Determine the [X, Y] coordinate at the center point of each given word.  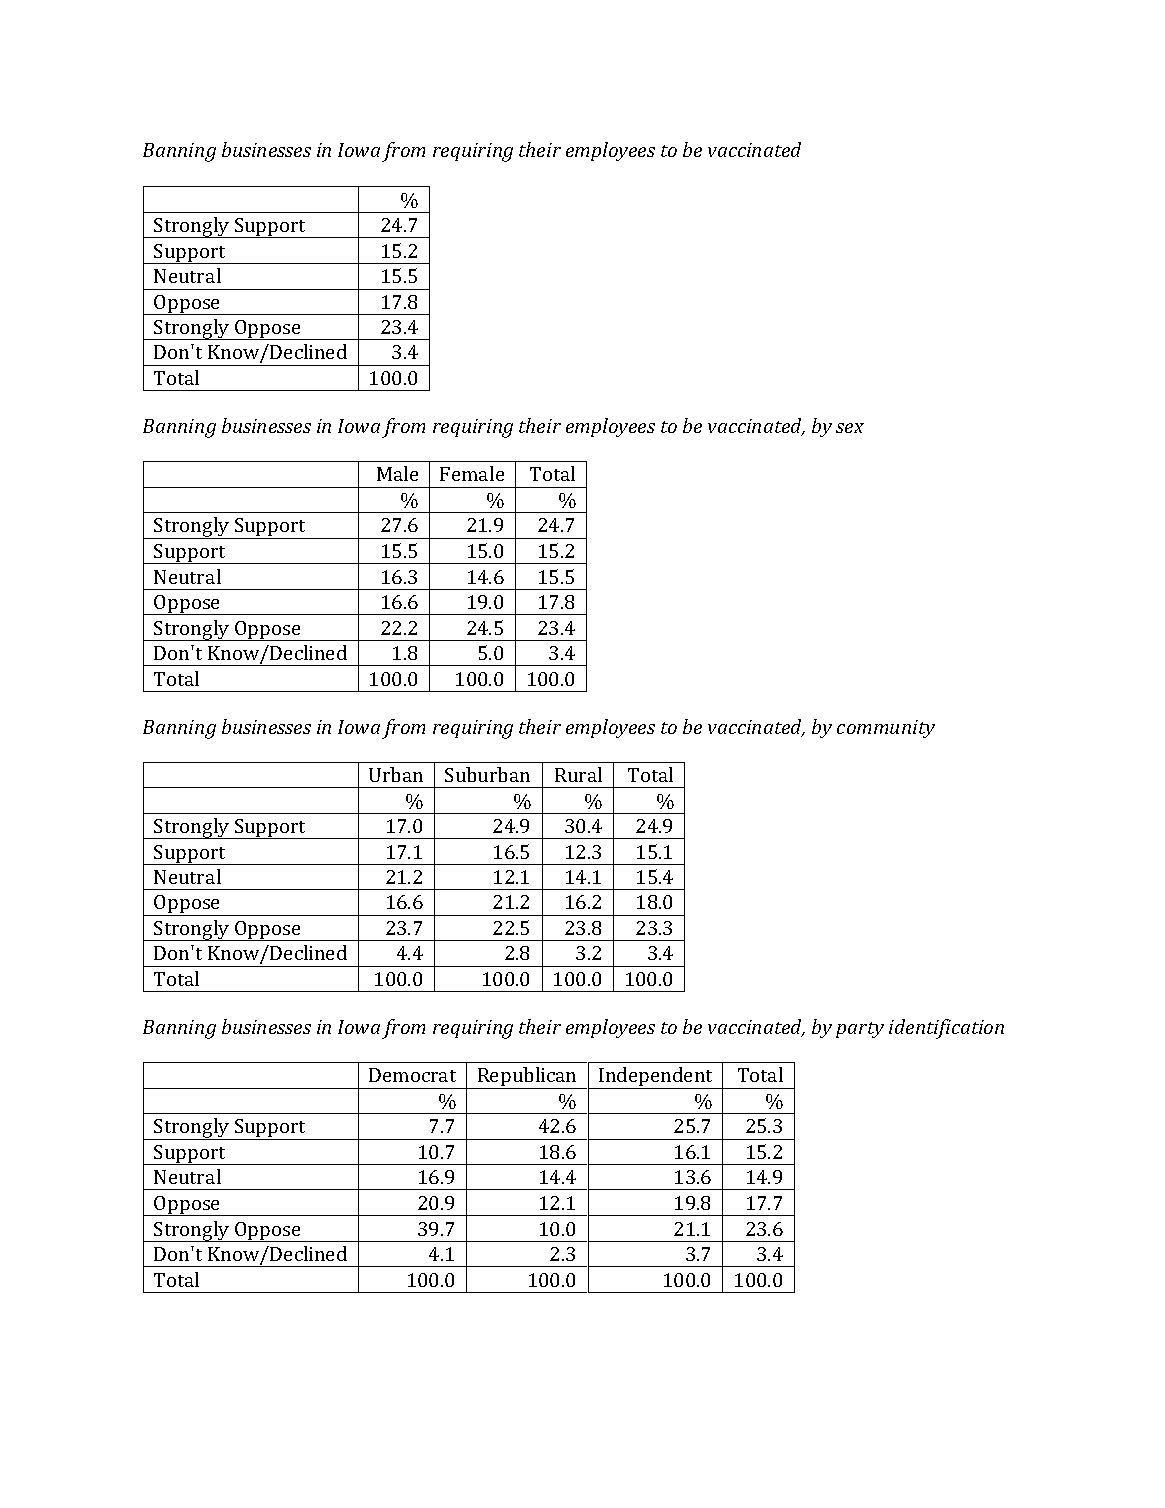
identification [946, 1029]
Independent [656, 1078]
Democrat [412, 1075]
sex [850, 428]
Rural [578, 774]
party [860, 1030]
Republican [527, 1078]
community [886, 729]
